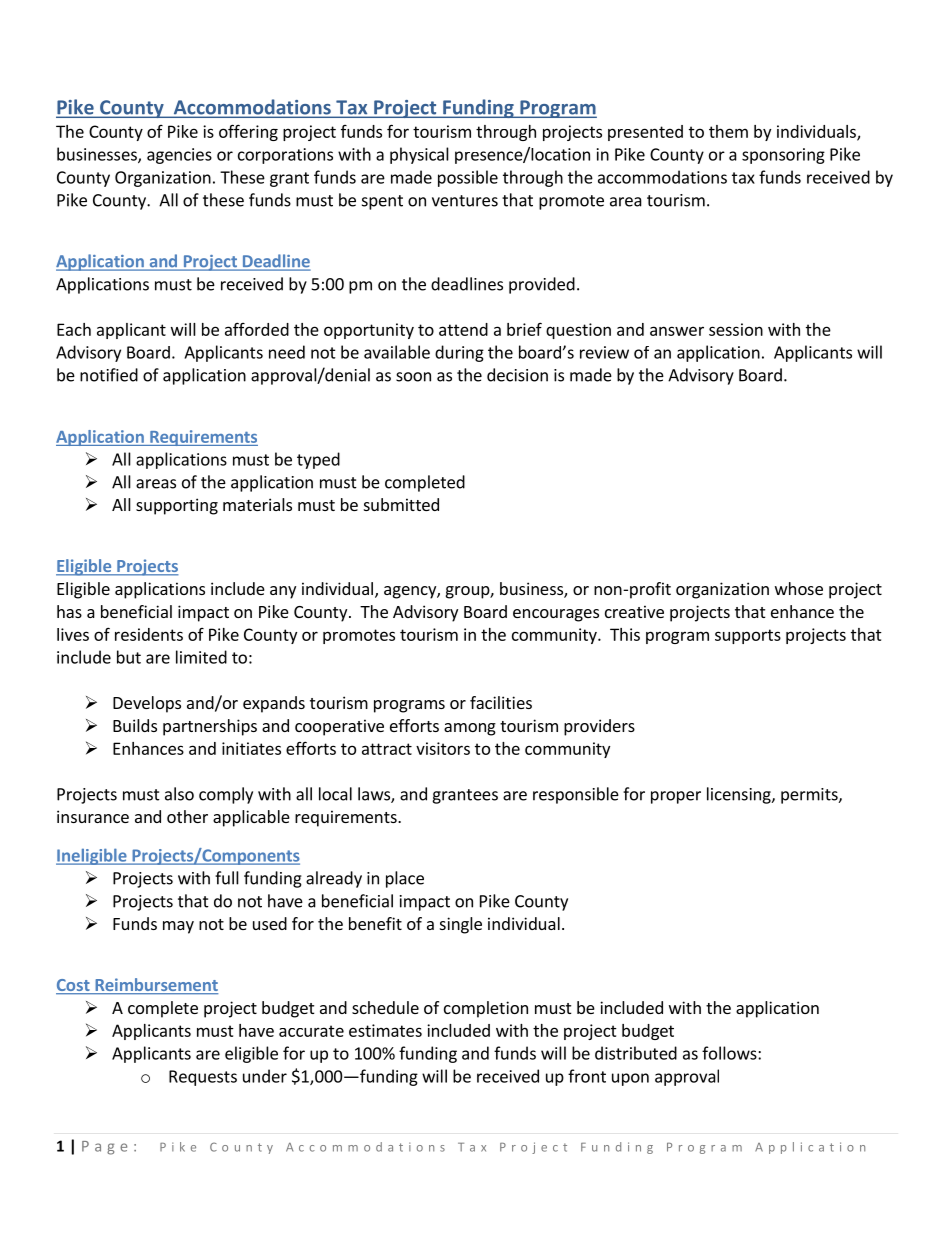 Image resolution: width=952 pixels, height=1233 pixels. Describe the element at coordinates (419, 155) in the screenshot. I see `physical` at that location.
